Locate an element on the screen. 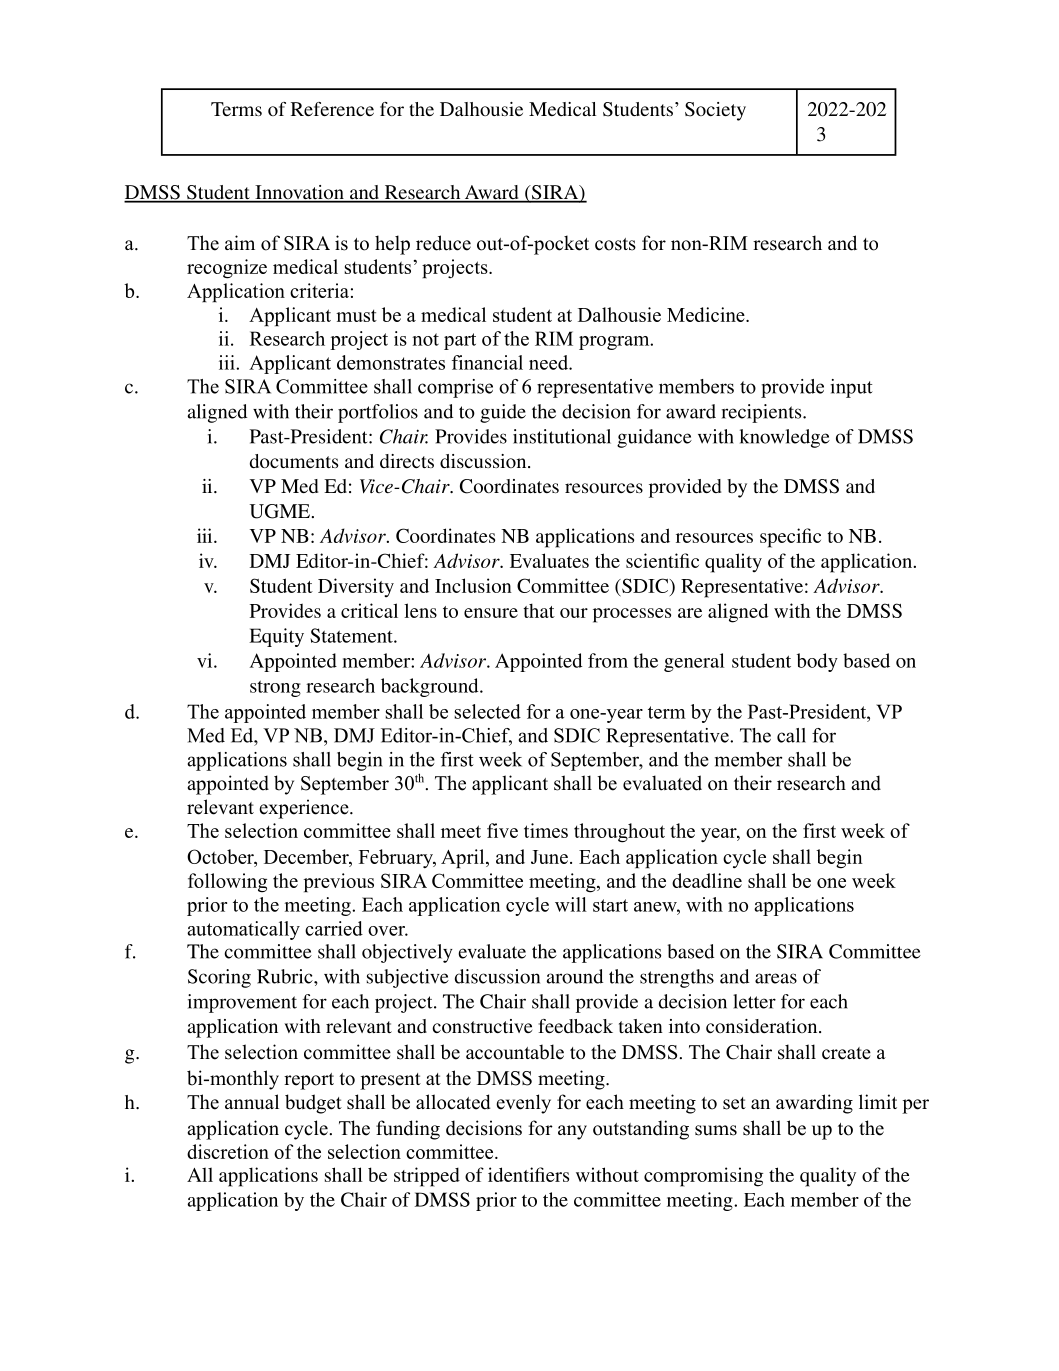 This screenshot has height=1371, width=1059. Society is located at coordinates (715, 111).
